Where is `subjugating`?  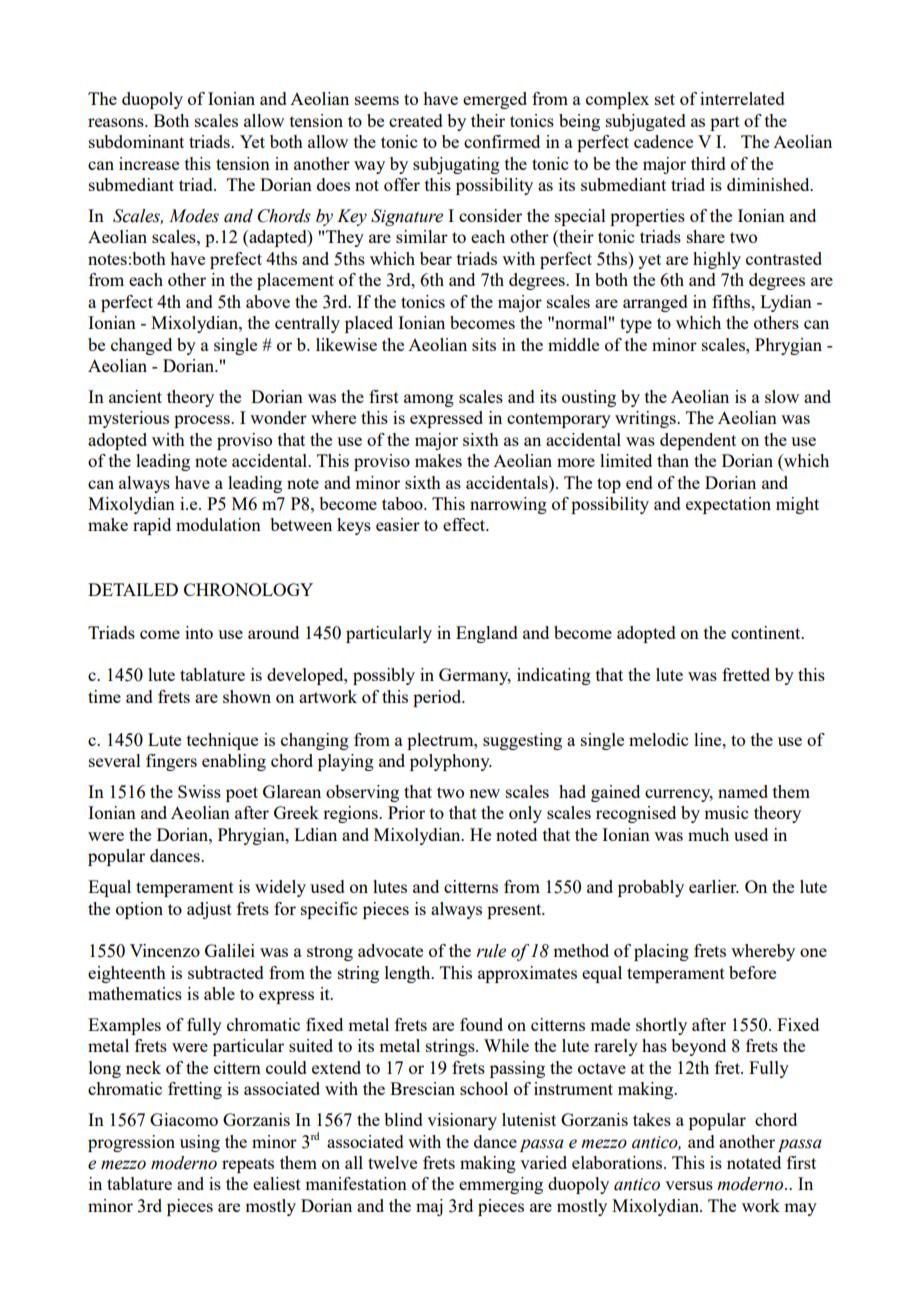 subjugating is located at coordinates (456, 165).
